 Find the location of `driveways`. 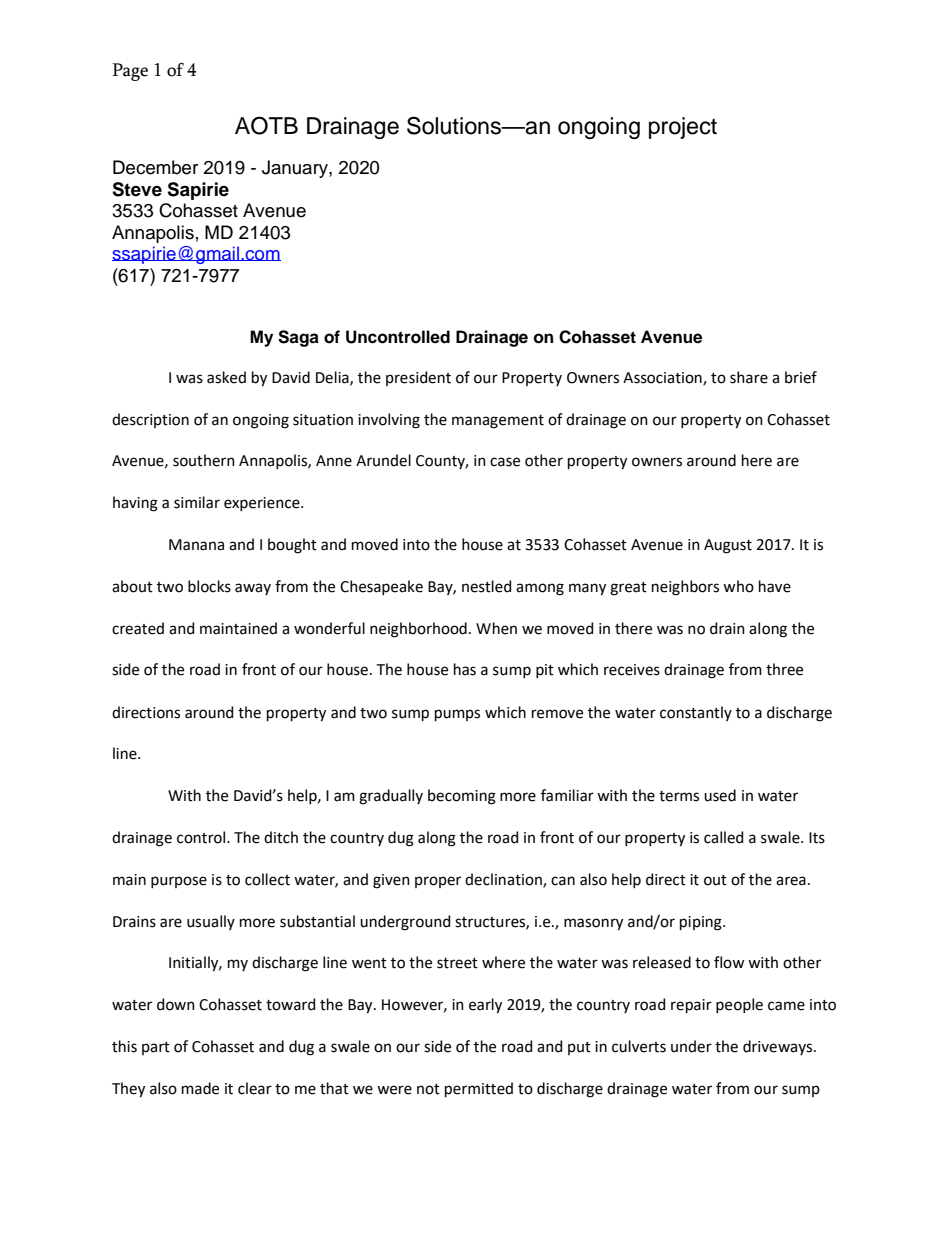

driveways is located at coordinates (779, 1047).
